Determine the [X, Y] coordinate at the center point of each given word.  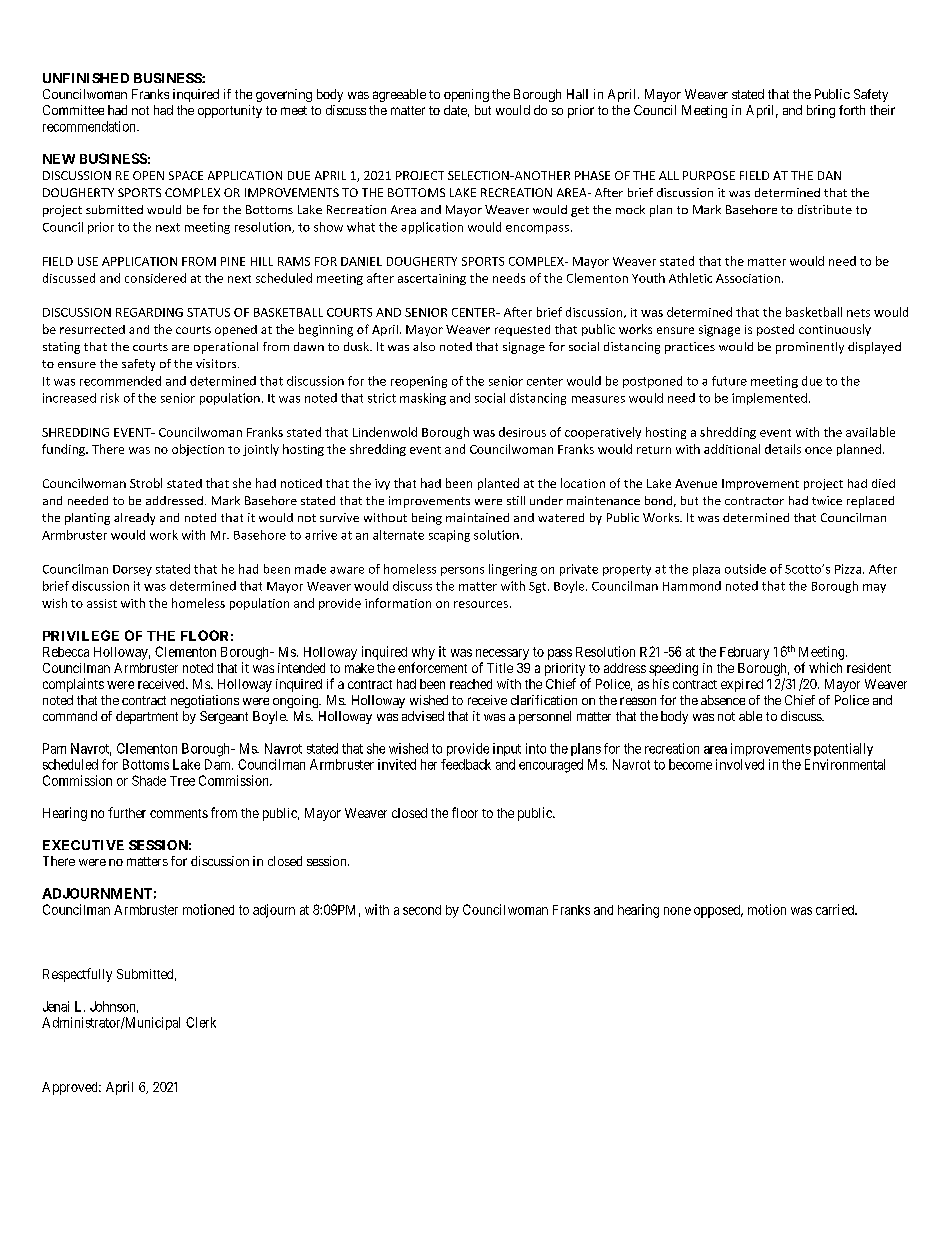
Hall [577, 94]
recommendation [90, 126]
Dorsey [132, 570]
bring [821, 111]
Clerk [201, 1022]
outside [745, 569]
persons [462, 571]
